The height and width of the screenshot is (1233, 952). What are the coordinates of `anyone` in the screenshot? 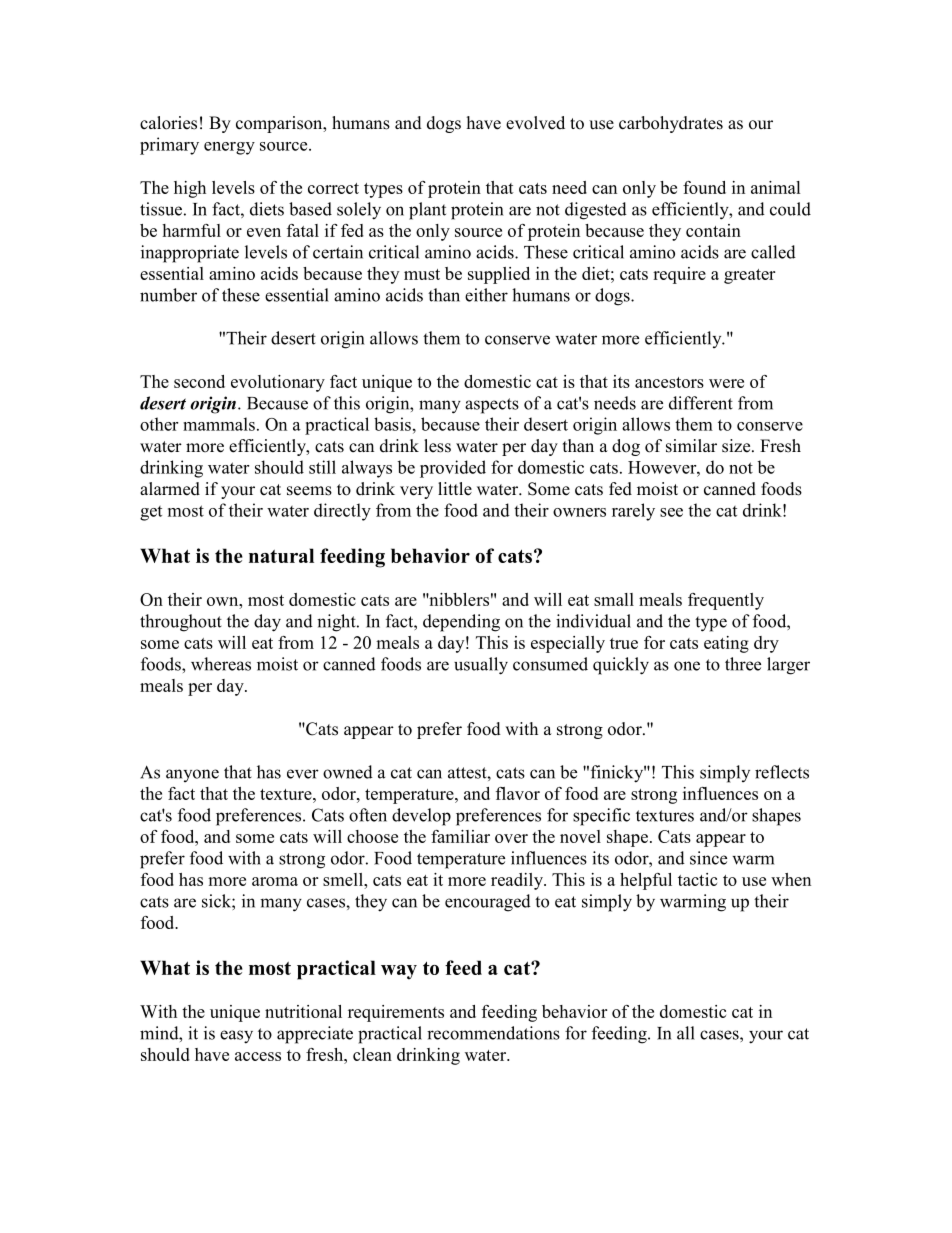 It's located at (192, 775).
